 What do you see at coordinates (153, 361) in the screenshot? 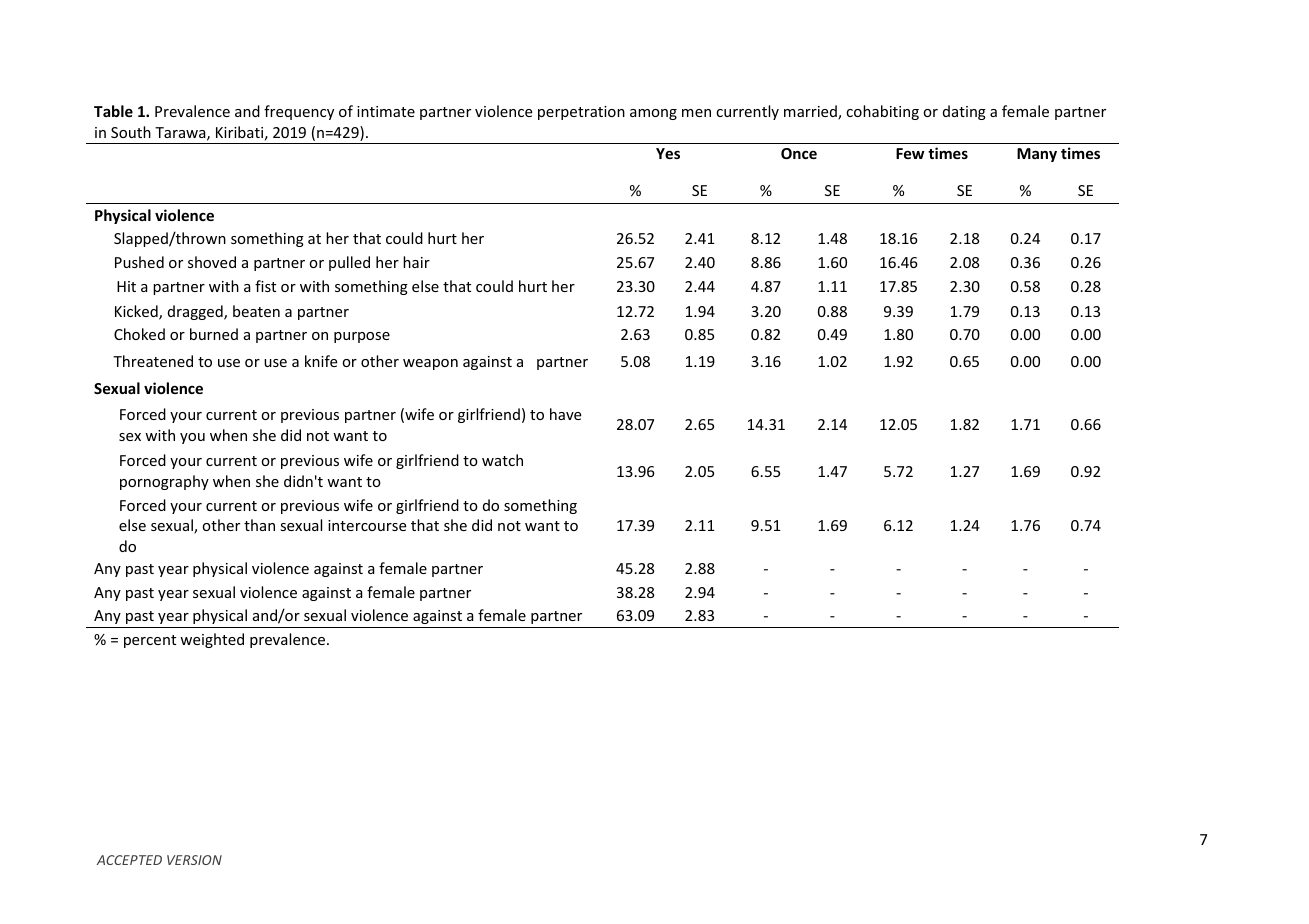
I see `Threatened` at bounding box center [153, 361].
